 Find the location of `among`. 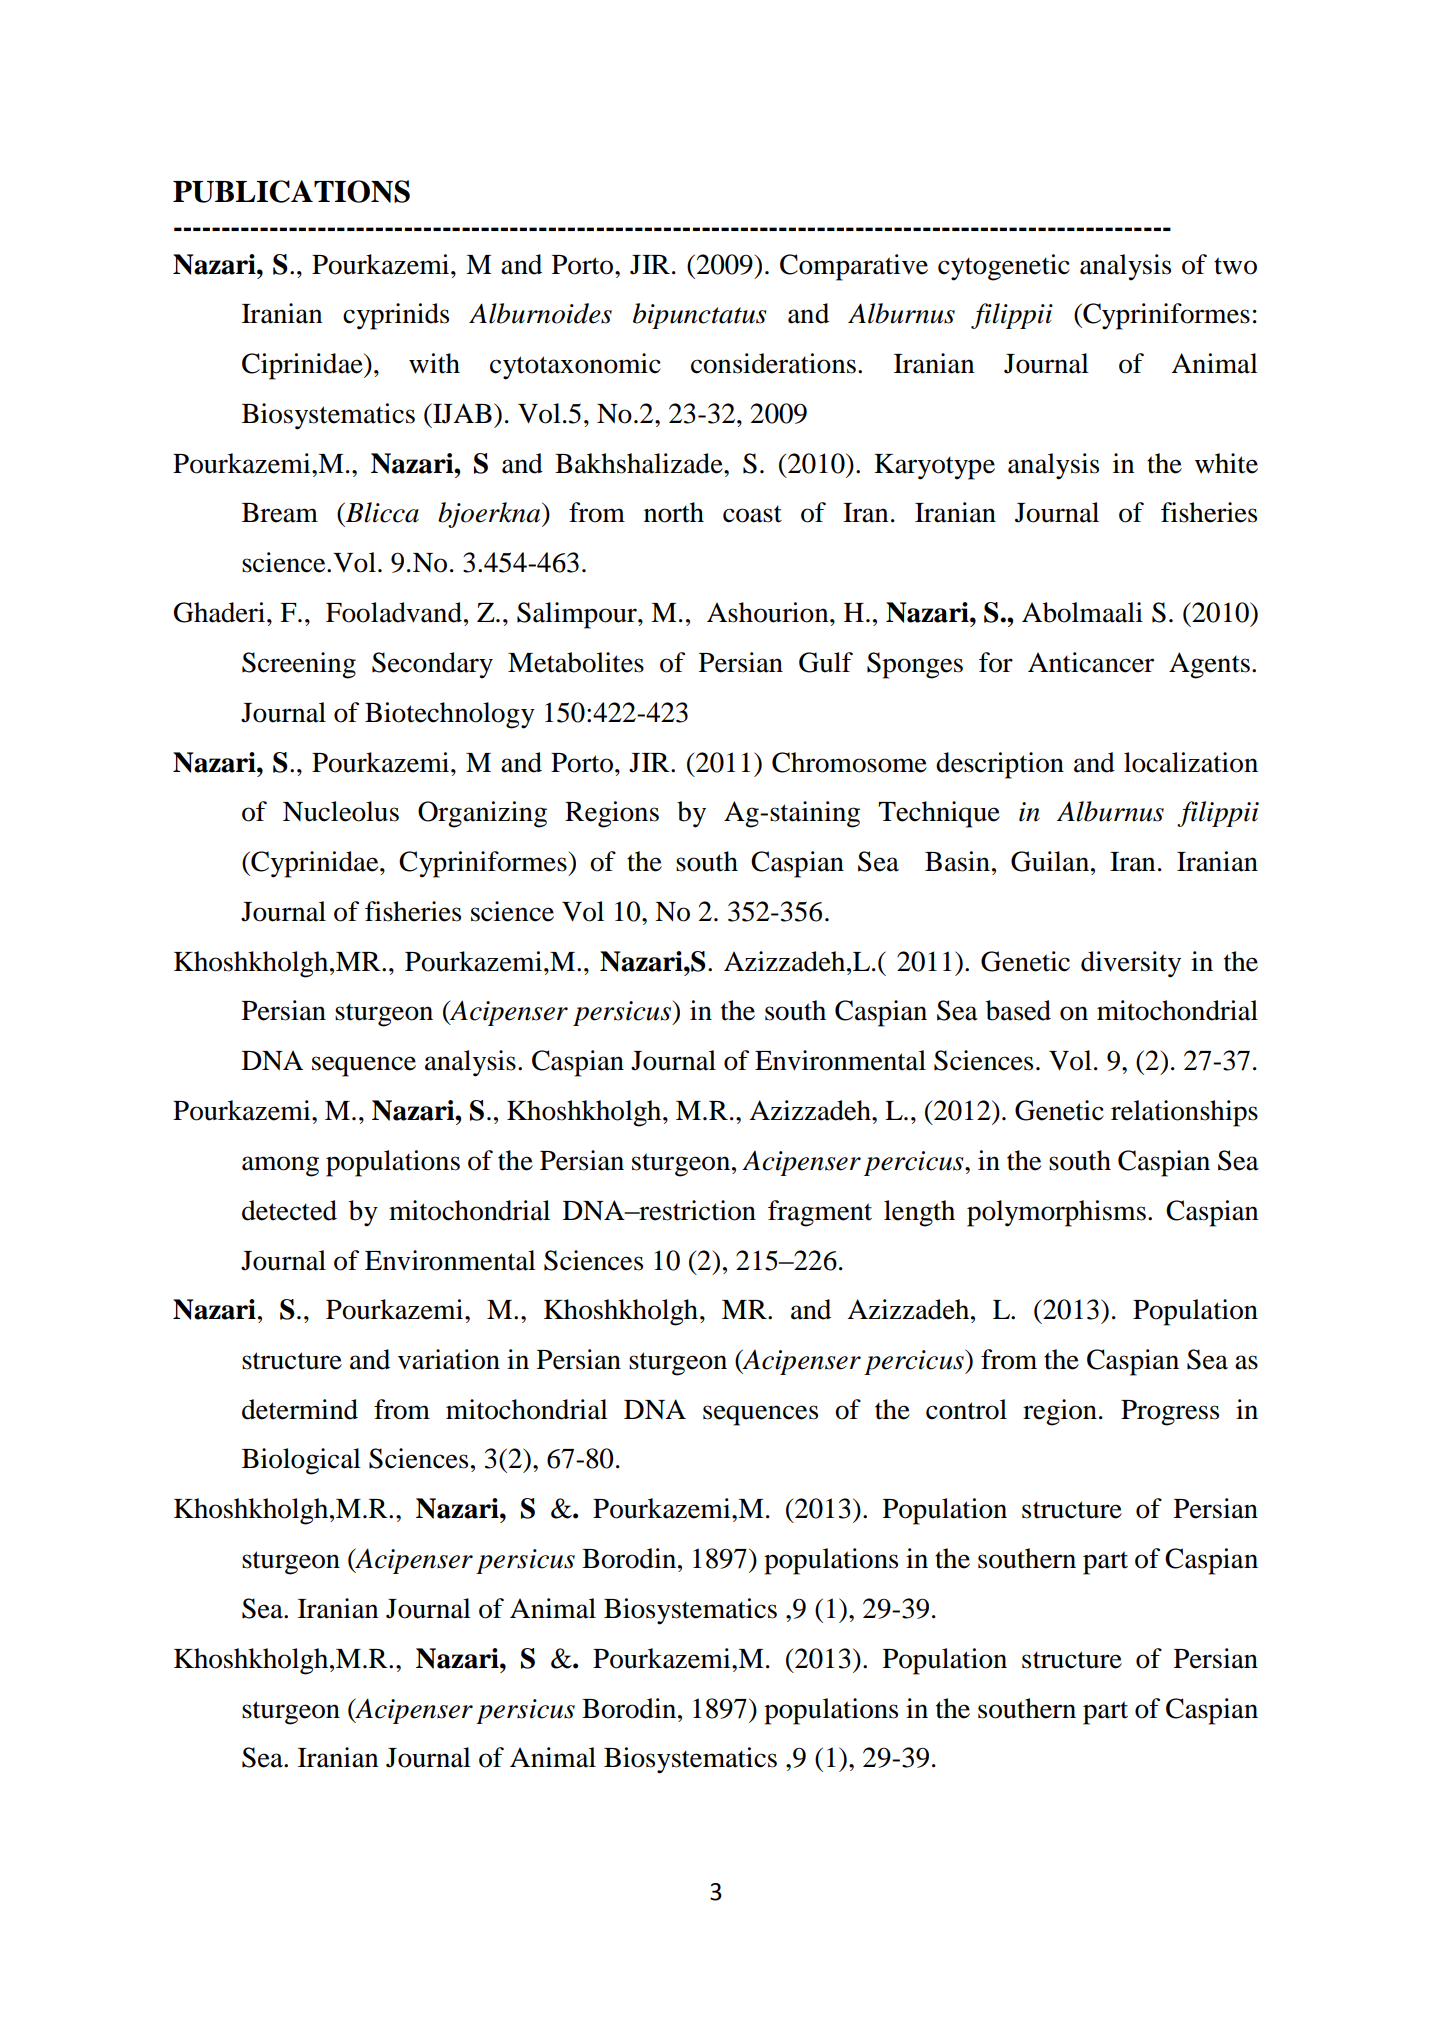

among is located at coordinates (280, 1166).
